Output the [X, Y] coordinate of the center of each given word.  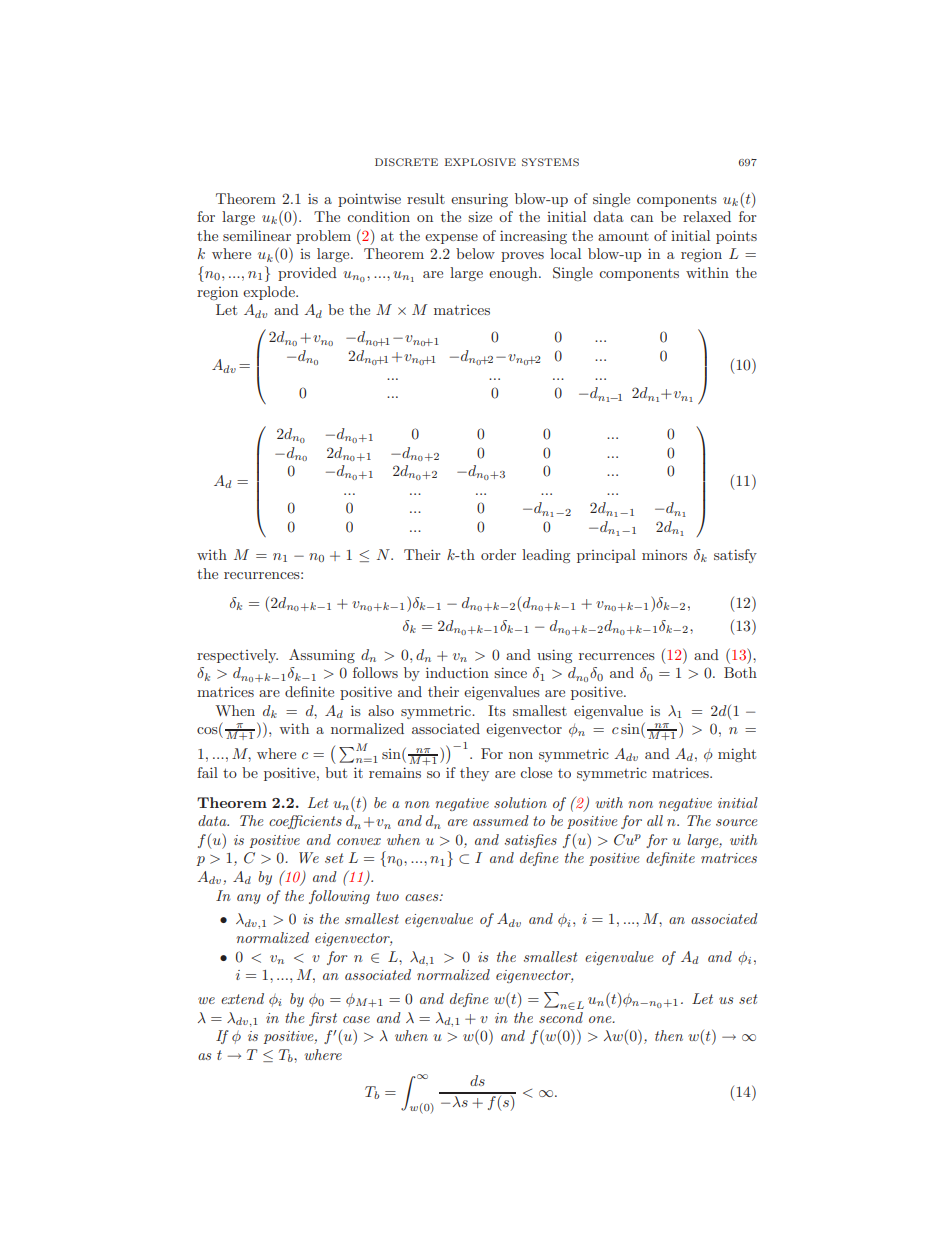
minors [664, 554]
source [737, 822]
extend [242, 998]
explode [270, 293]
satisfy [735, 556]
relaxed [707, 216]
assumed [501, 820]
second [561, 1016]
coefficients [305, 822]
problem [323, 237]
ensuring [479, 200]
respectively [237, 656]
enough [514, 274]
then [669, 1035]
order [498, 554]
